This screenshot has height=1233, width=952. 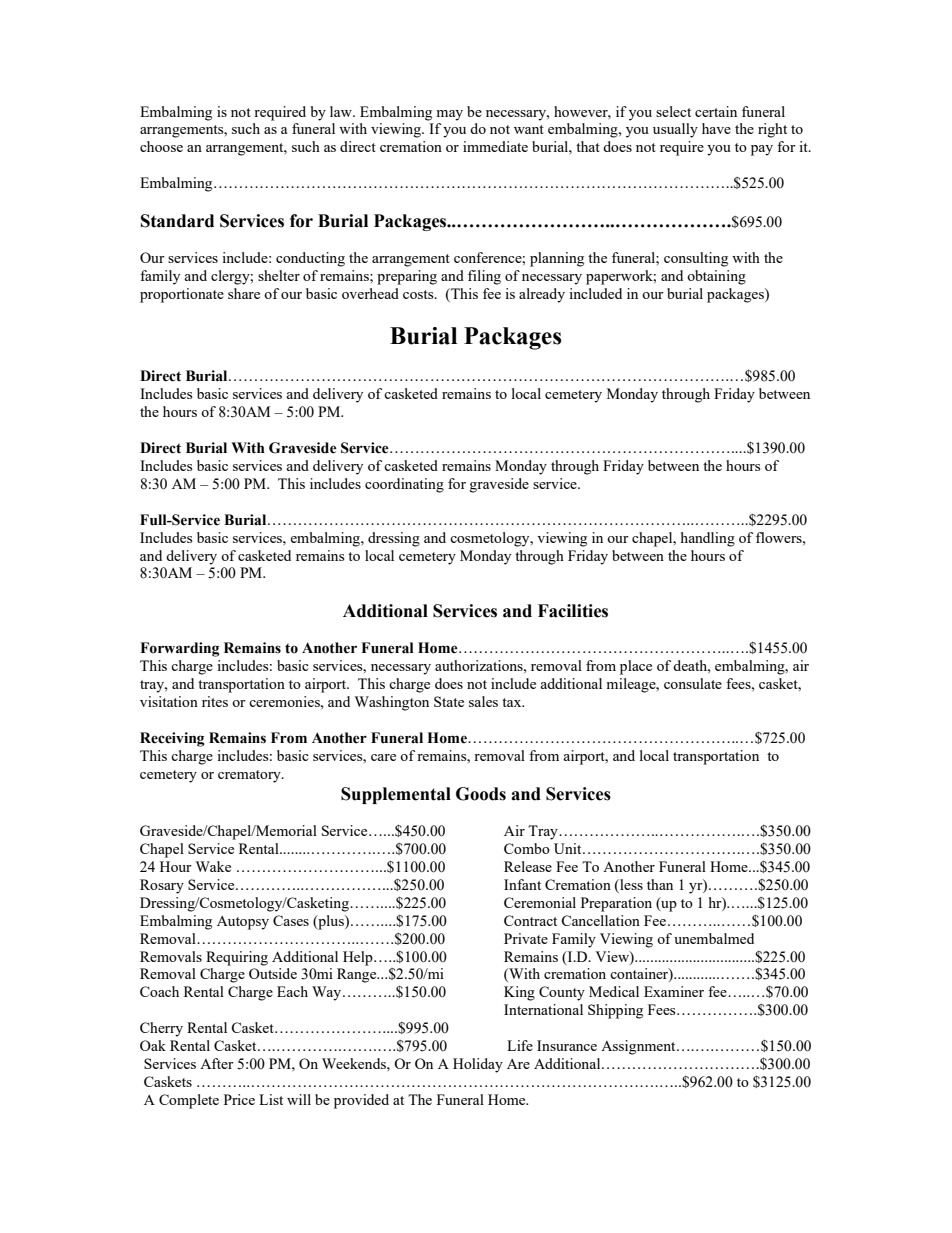 I want to click on share, so click(x=244, y=293).
